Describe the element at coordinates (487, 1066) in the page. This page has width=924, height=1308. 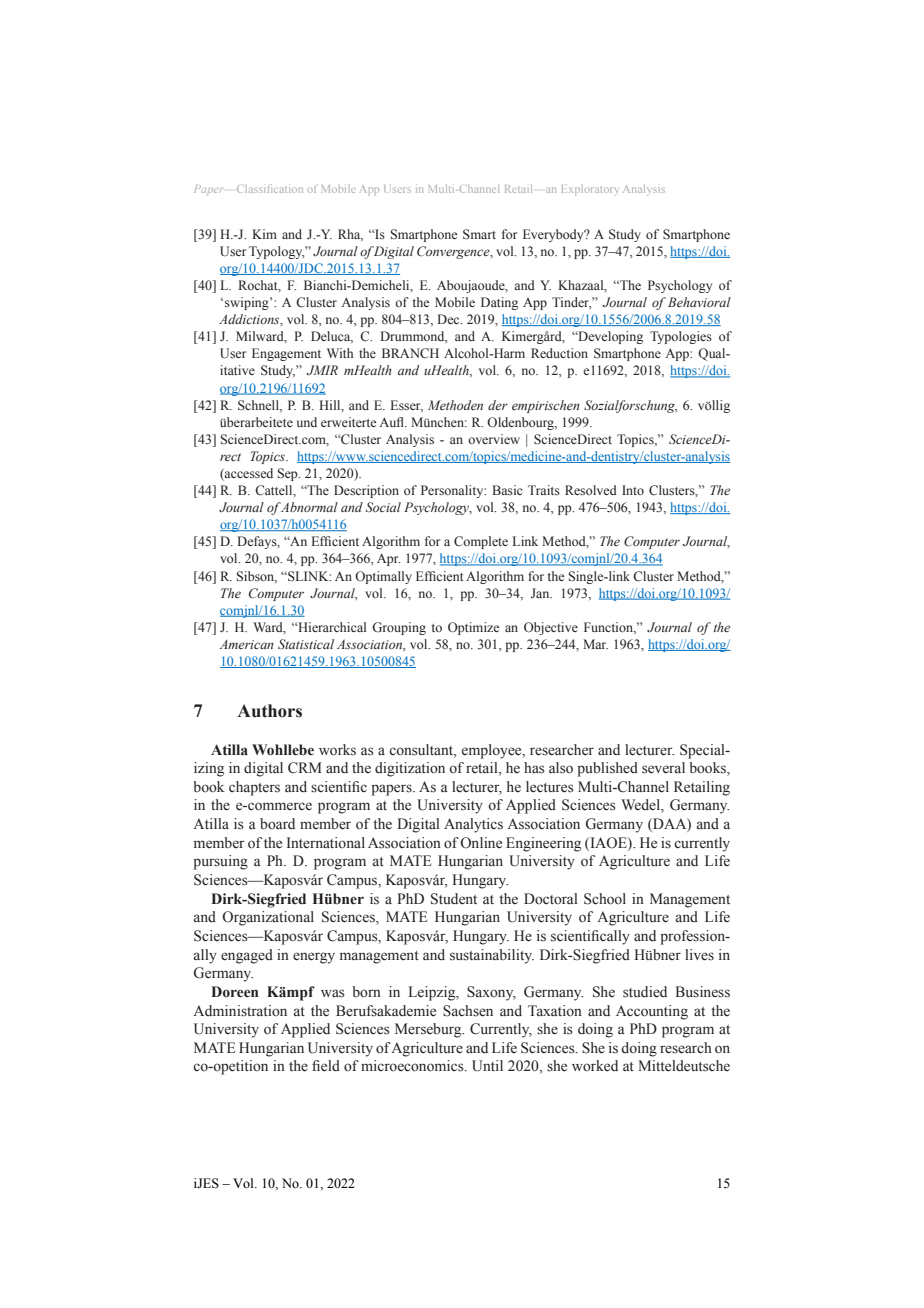
I see `Until` at that location.
